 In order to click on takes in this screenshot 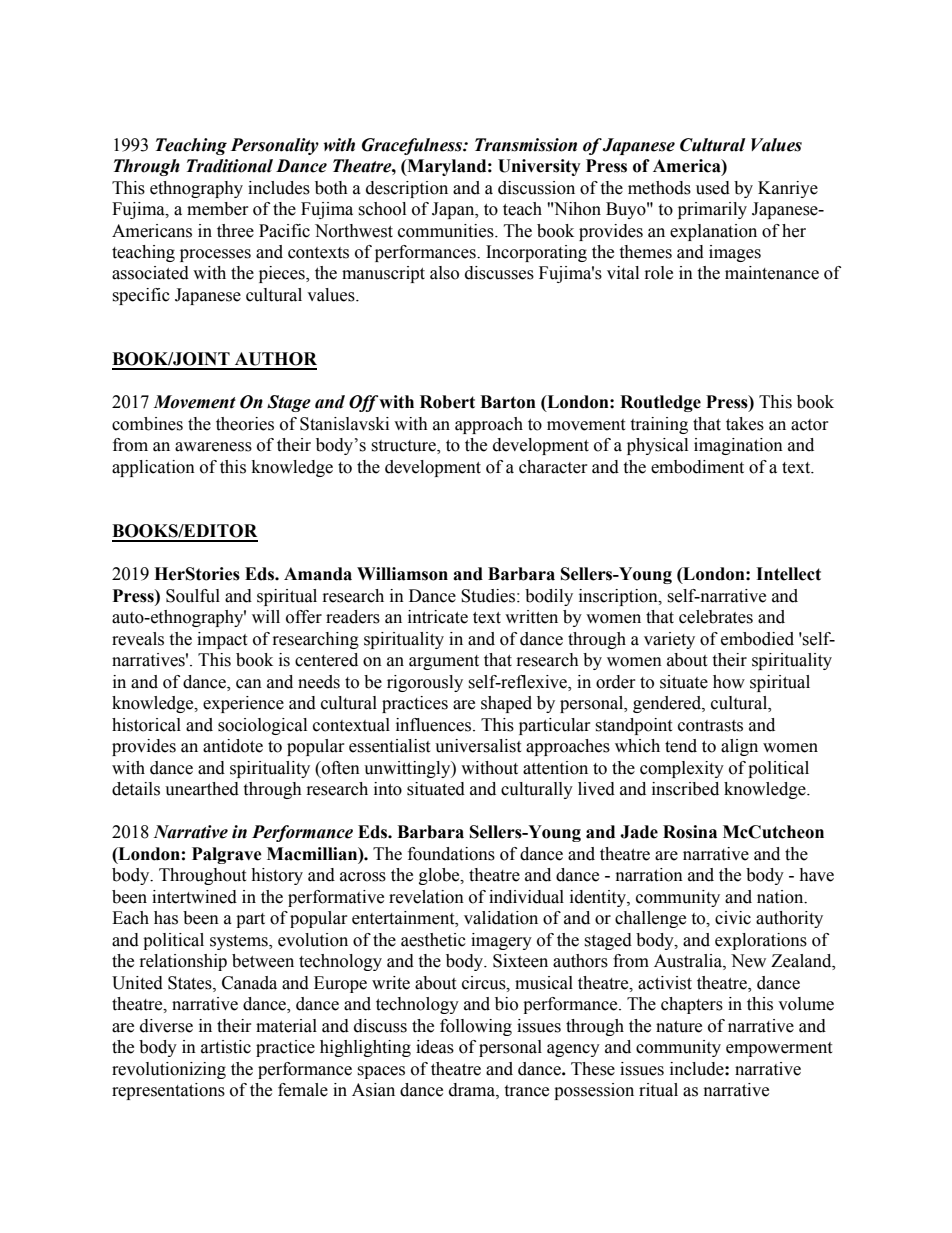, I will do `click(745, 424)`.
